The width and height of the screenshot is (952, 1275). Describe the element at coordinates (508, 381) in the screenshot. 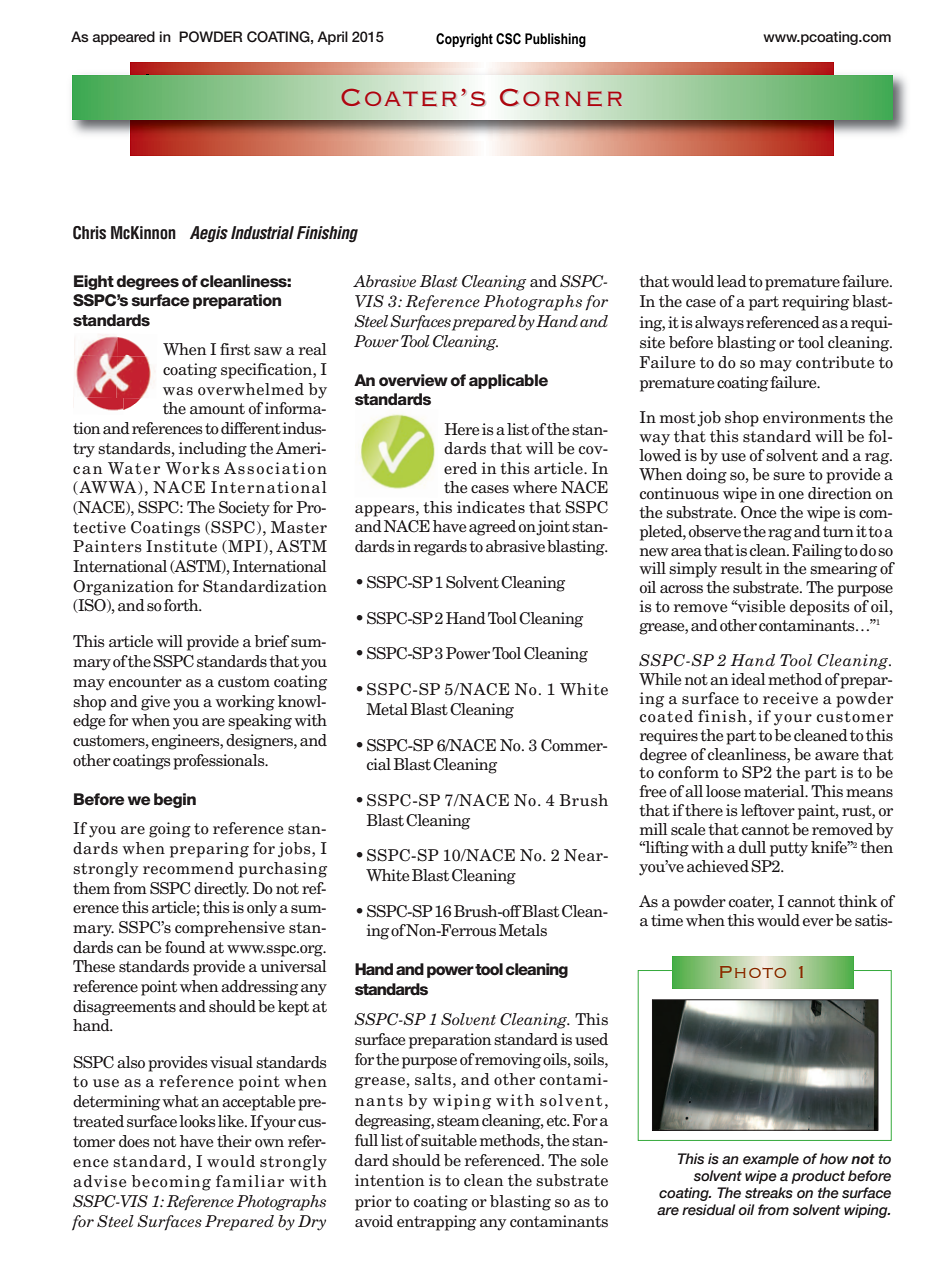

I see `applicable` at that location.
